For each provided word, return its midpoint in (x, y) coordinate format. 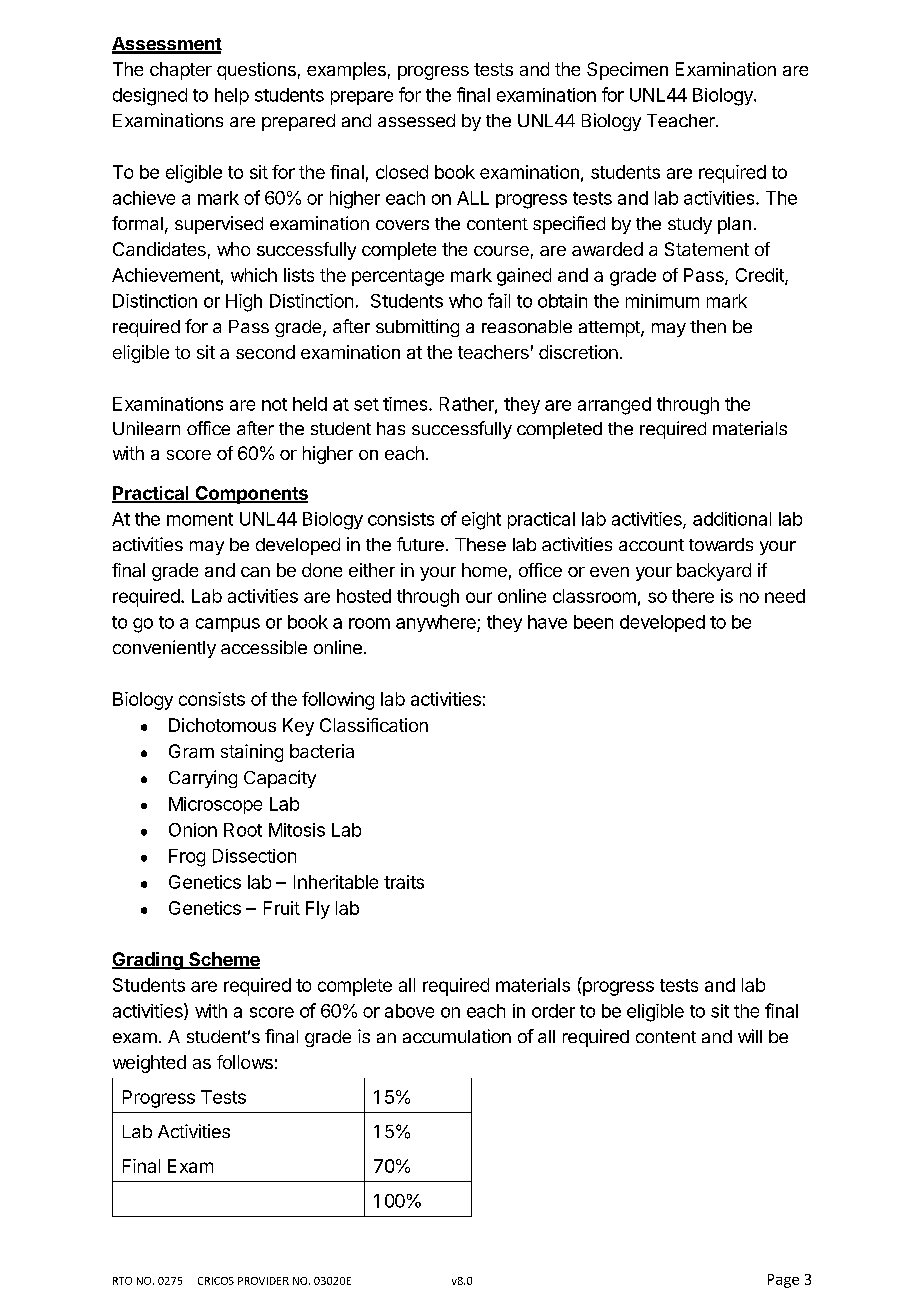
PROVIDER (263, 1281)
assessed (416, 120)
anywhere (437, 623)
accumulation (457, 1036)
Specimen (627, 71)
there (693, 596)
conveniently (164, 649)
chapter (181, 71)
